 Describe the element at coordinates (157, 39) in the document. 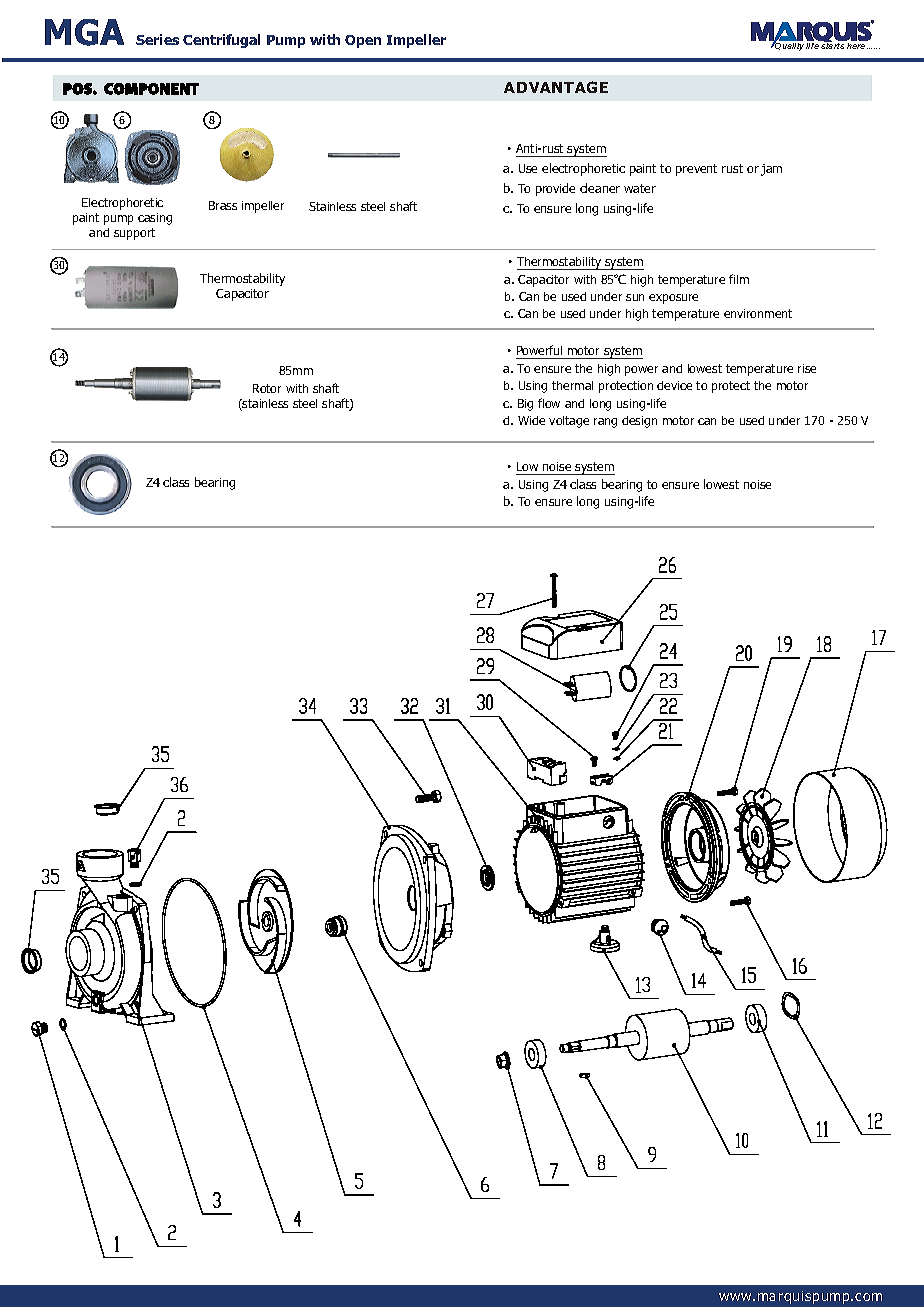

I see `Series` at that location.
